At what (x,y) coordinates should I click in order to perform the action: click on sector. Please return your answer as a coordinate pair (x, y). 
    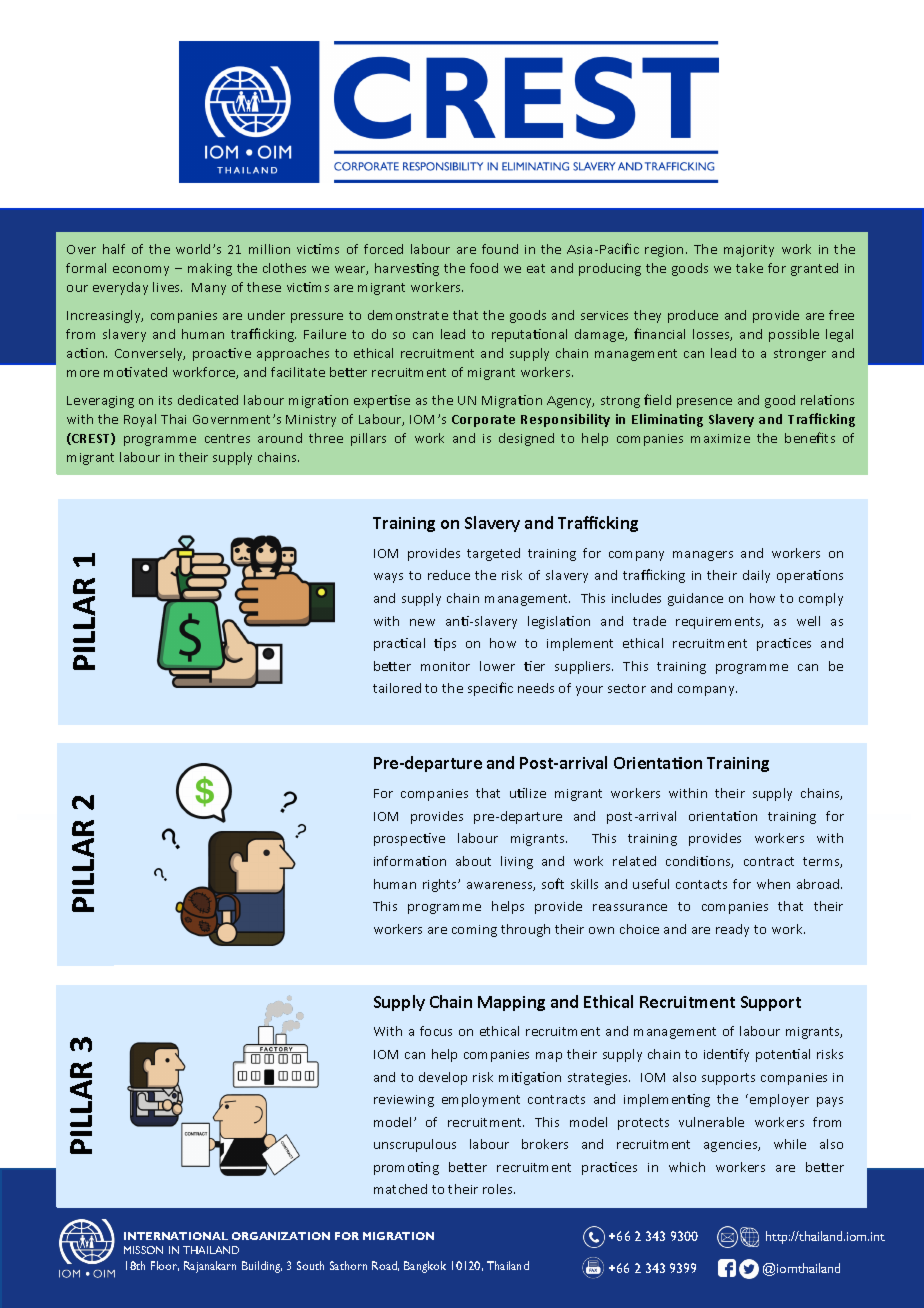
    Looking at the image, I should click on (627, 688).
